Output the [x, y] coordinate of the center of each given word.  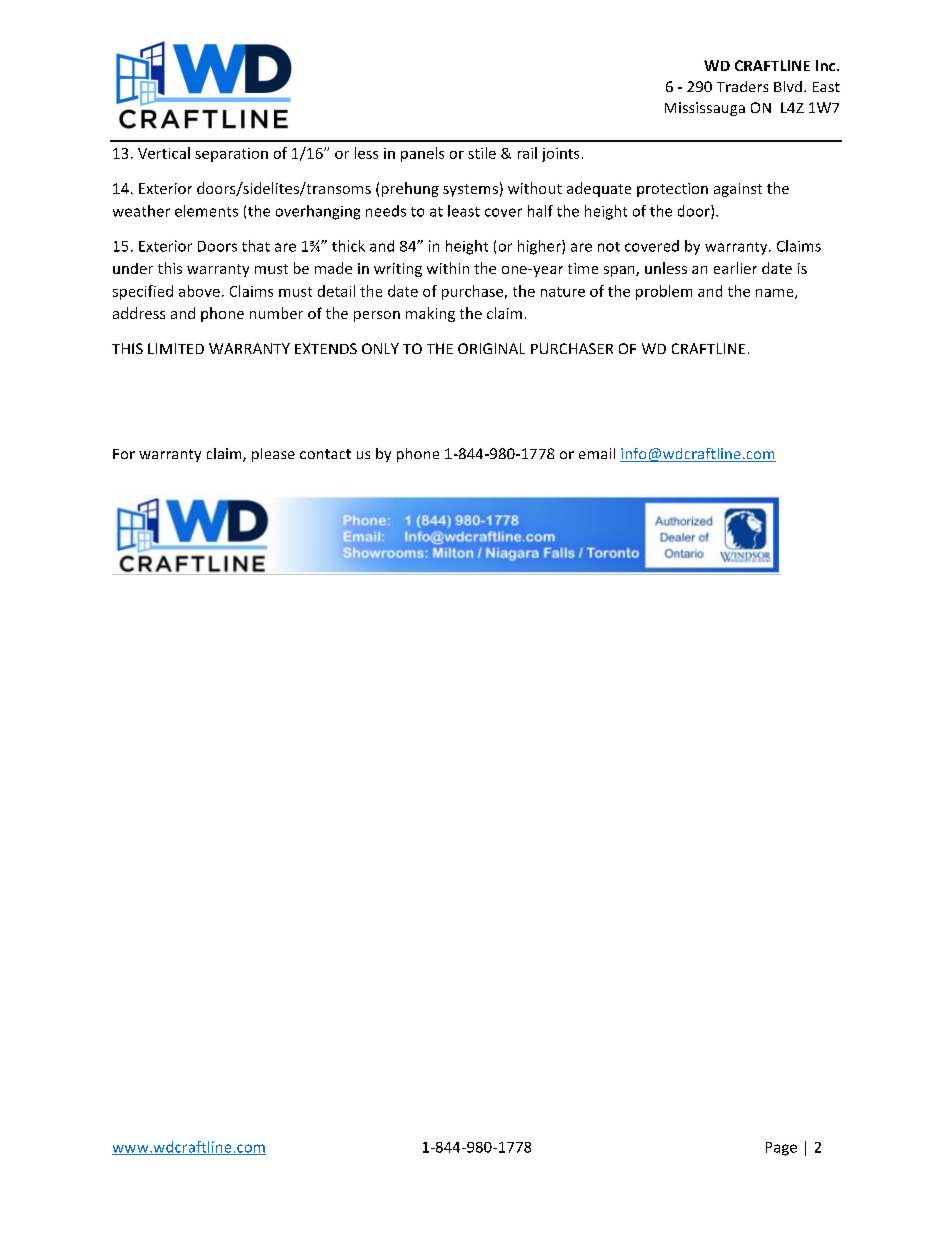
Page [781, 1149]
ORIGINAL [491, 348]
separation [231, 155]
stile [482, 153]
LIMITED [176, 348]
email [597, 453]
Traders [742, 86]
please [273, 455]
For [124, 454]
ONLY [380, 348]
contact [325, 454]
